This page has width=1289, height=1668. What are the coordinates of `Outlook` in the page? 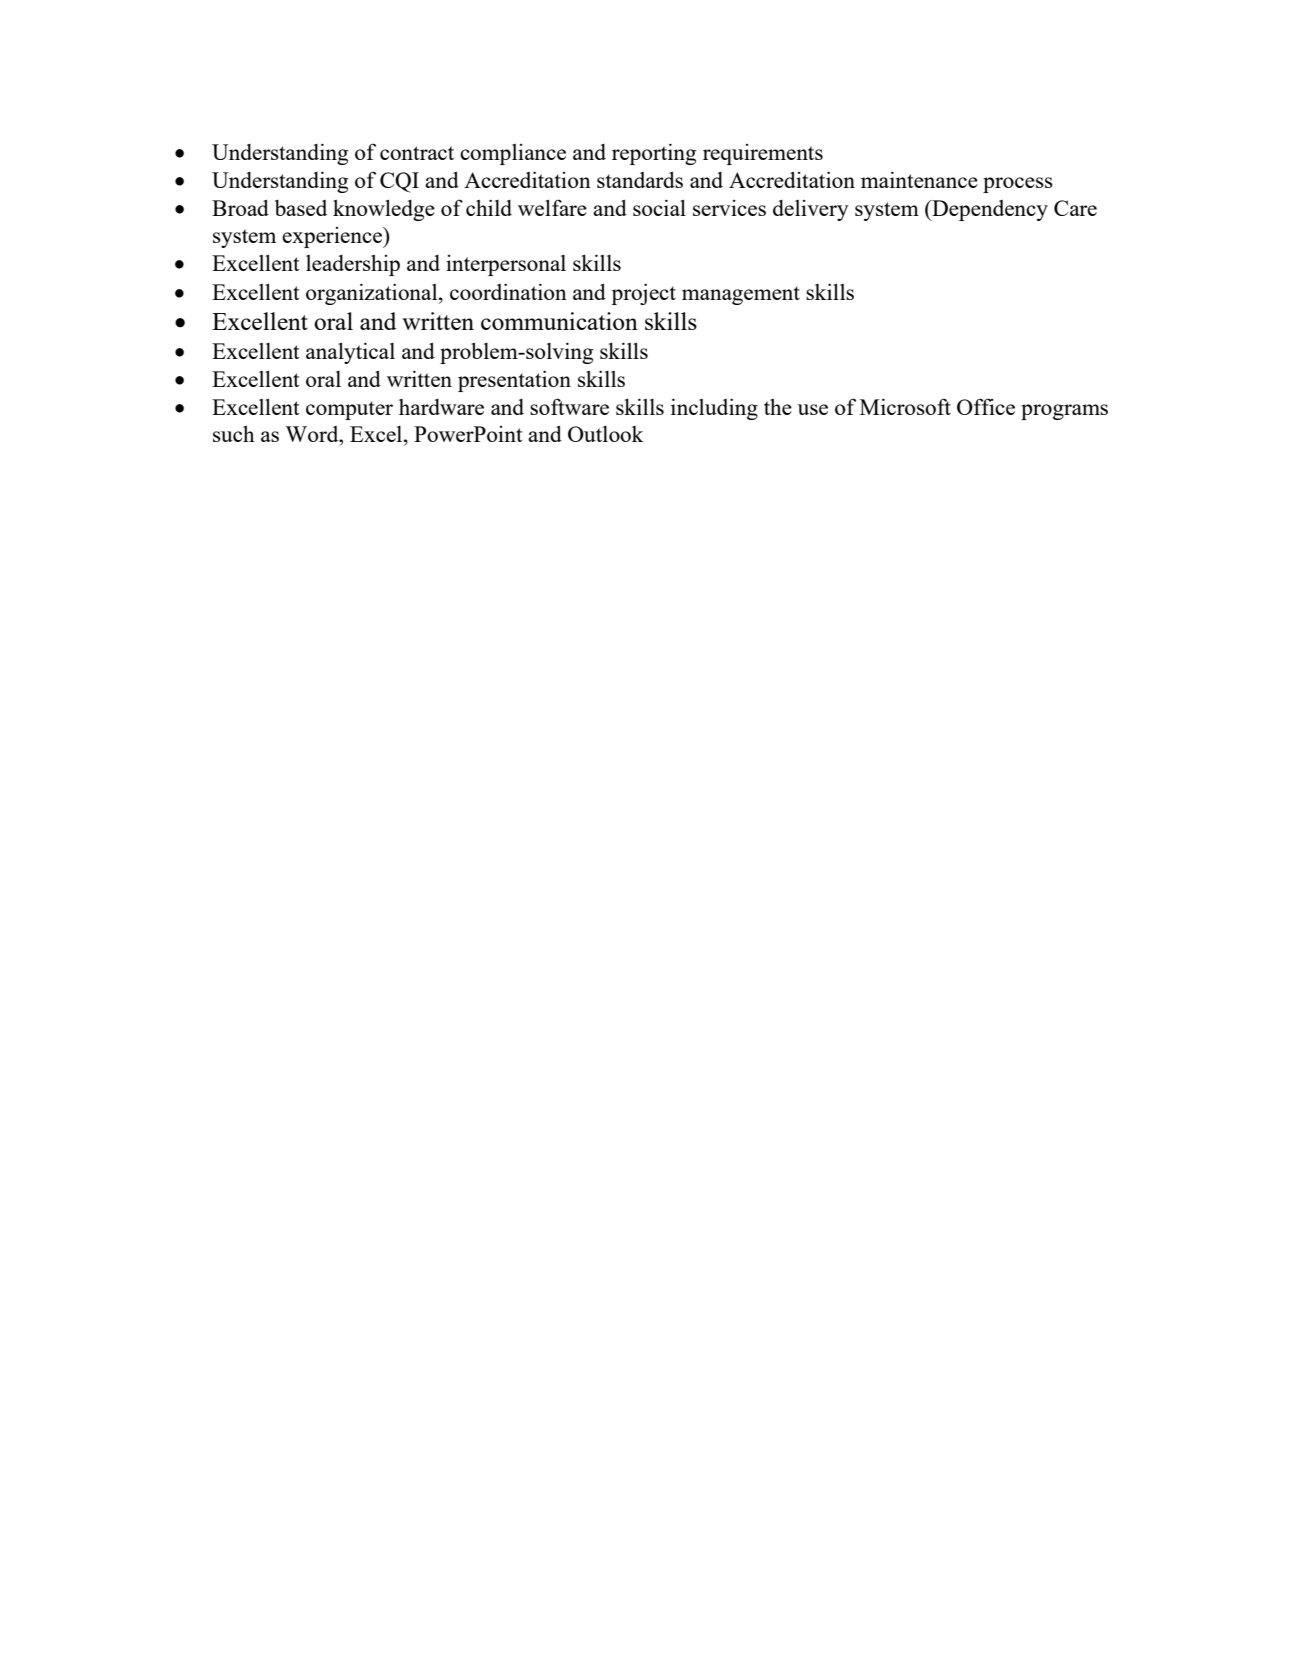 It's located at (606, 434).
